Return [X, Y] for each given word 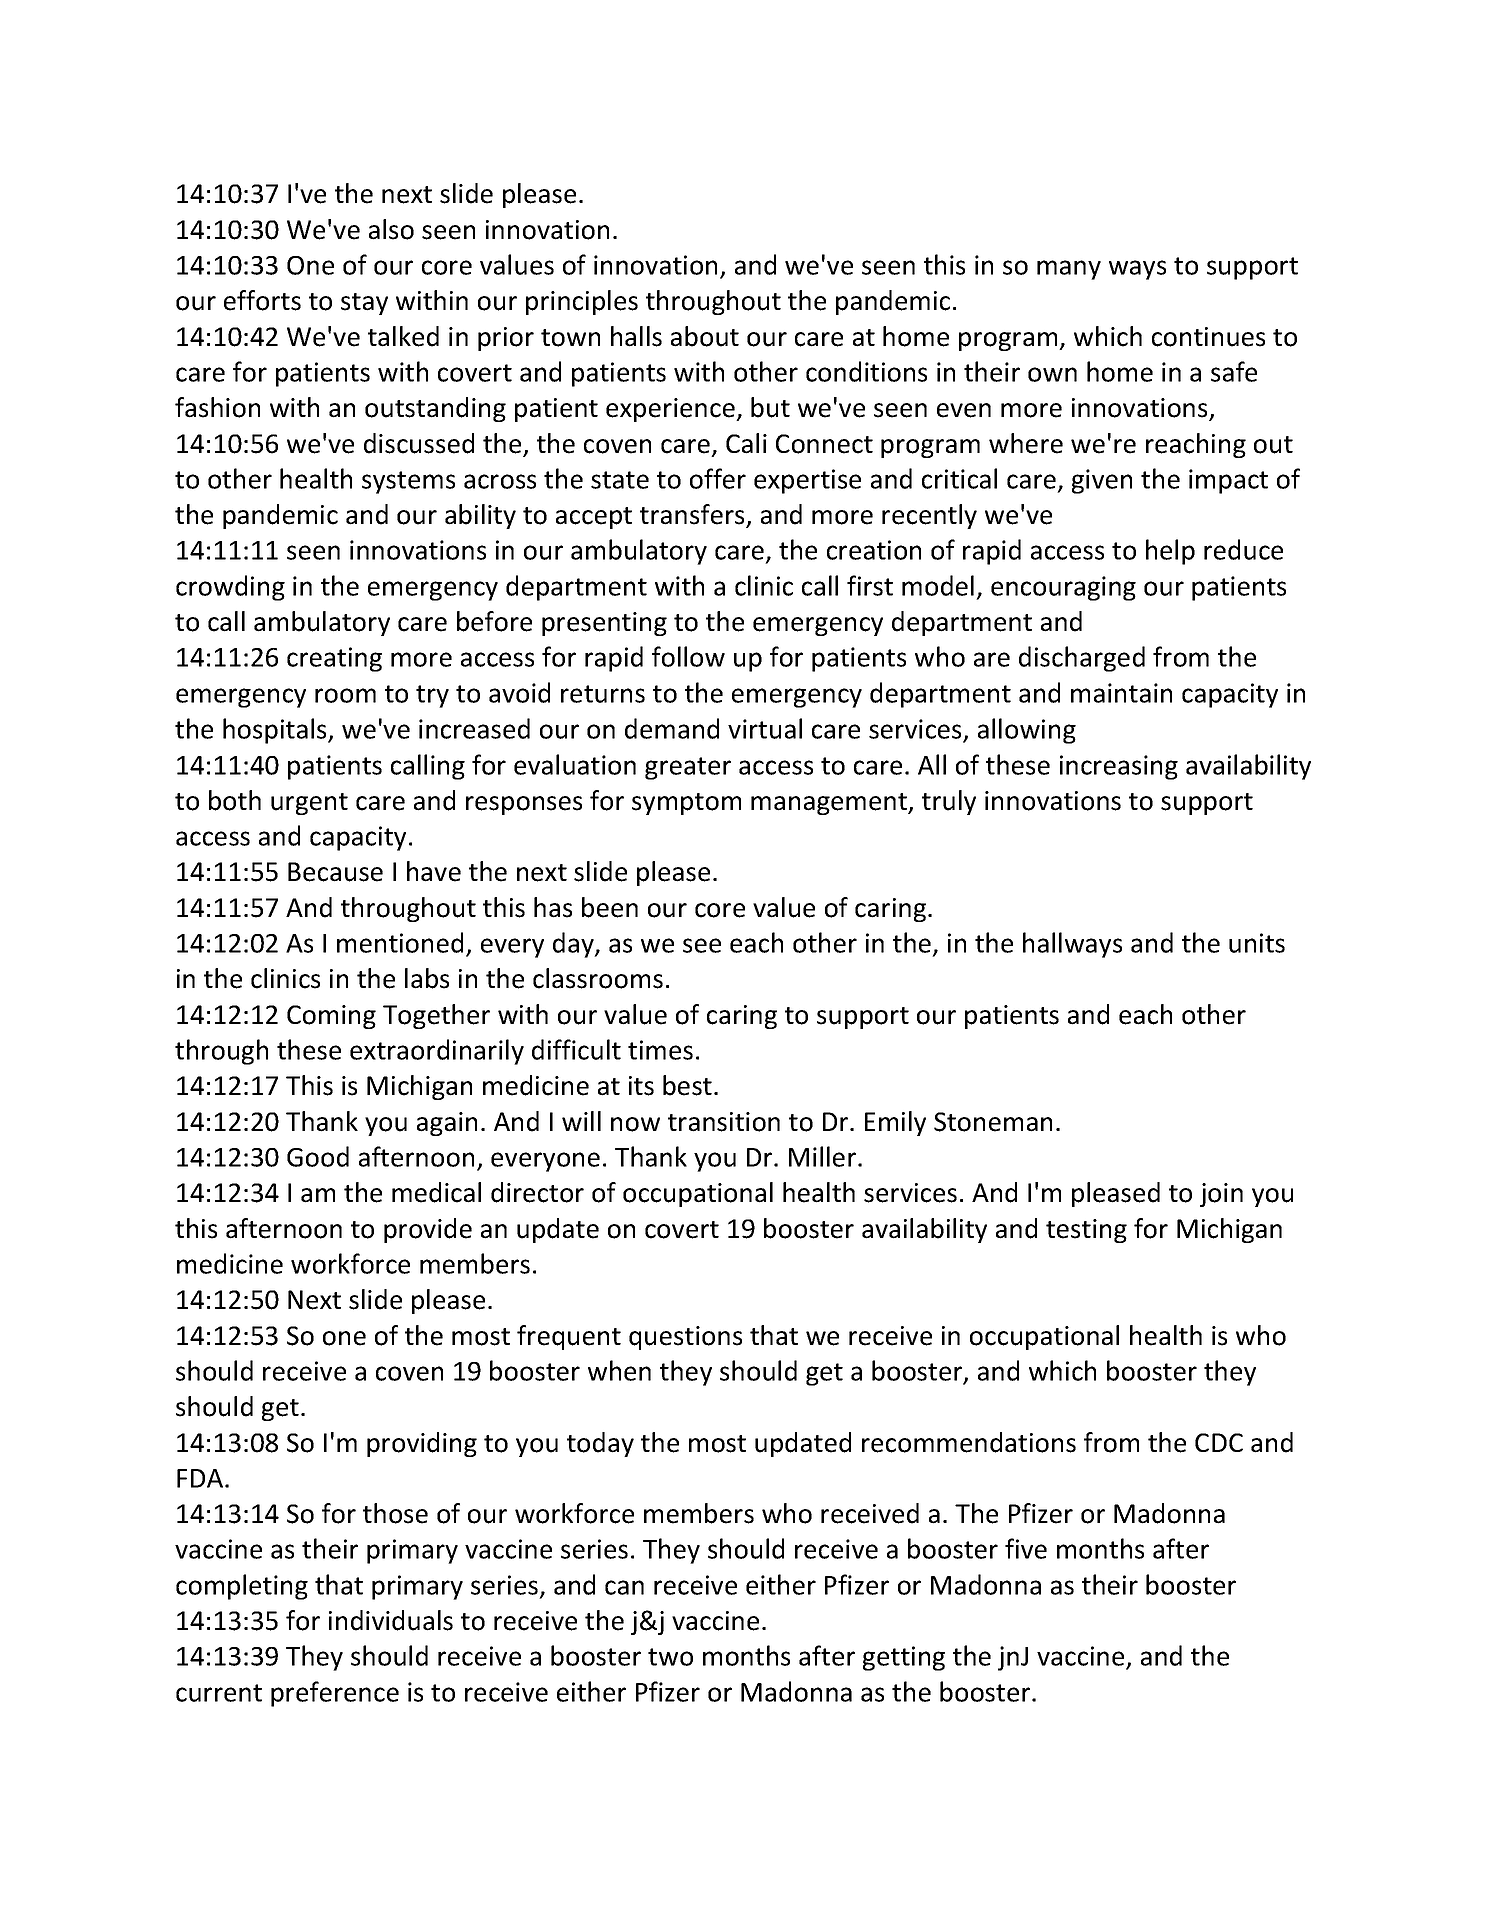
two [670, 1657]
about [705, 336]
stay [364, 304]
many [1069, 270]
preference [335, 1694]
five [1026, 1548]
